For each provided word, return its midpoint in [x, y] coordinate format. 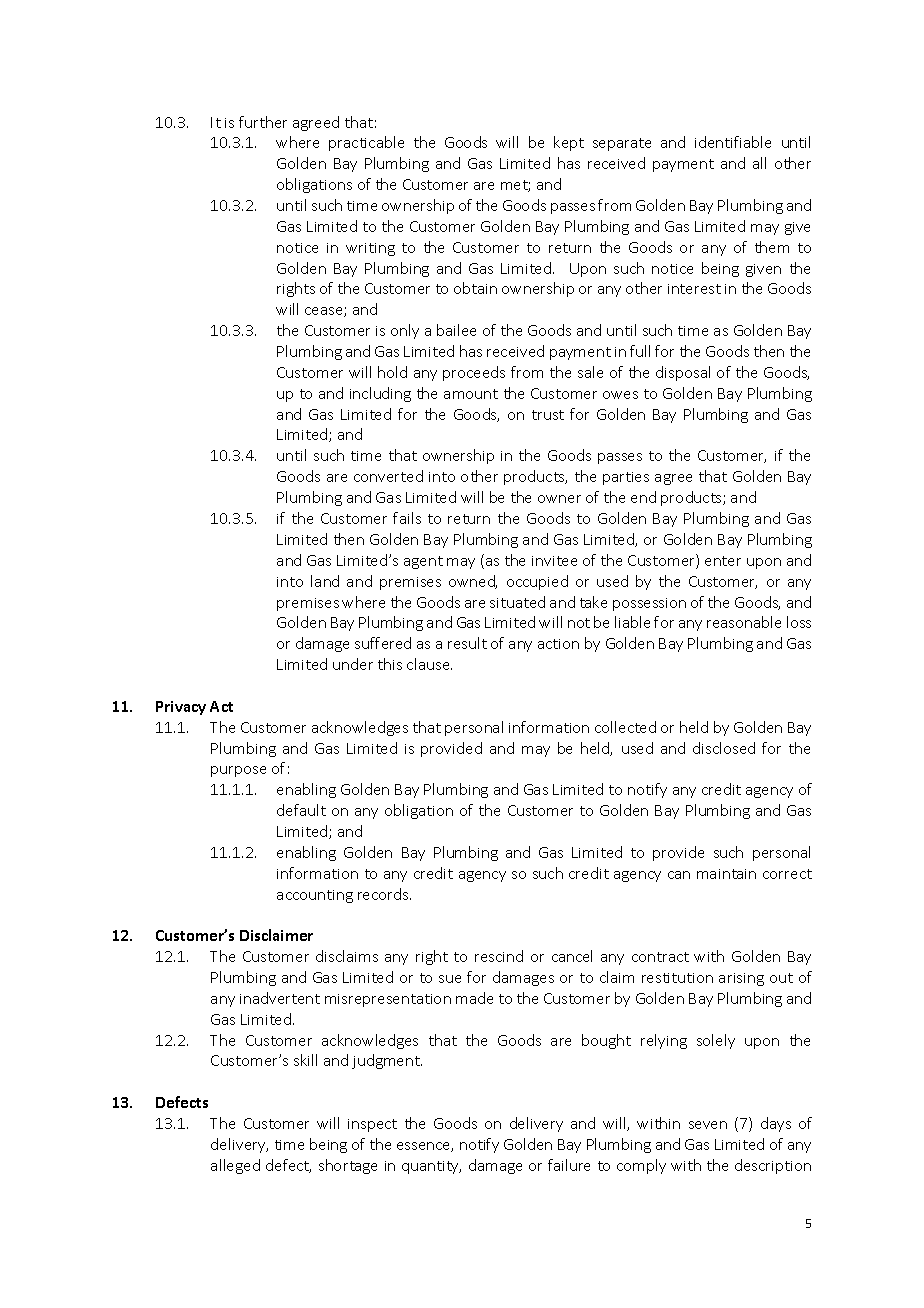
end [643, 497]
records [384, 894]
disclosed [724, 748]
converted [388, 476]
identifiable [733, 142]
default [301, 810]
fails [407, 518]
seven [708, 1125]
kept [569, 143]
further [263, 122]
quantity [431, 1167]
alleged [235, 1166]
